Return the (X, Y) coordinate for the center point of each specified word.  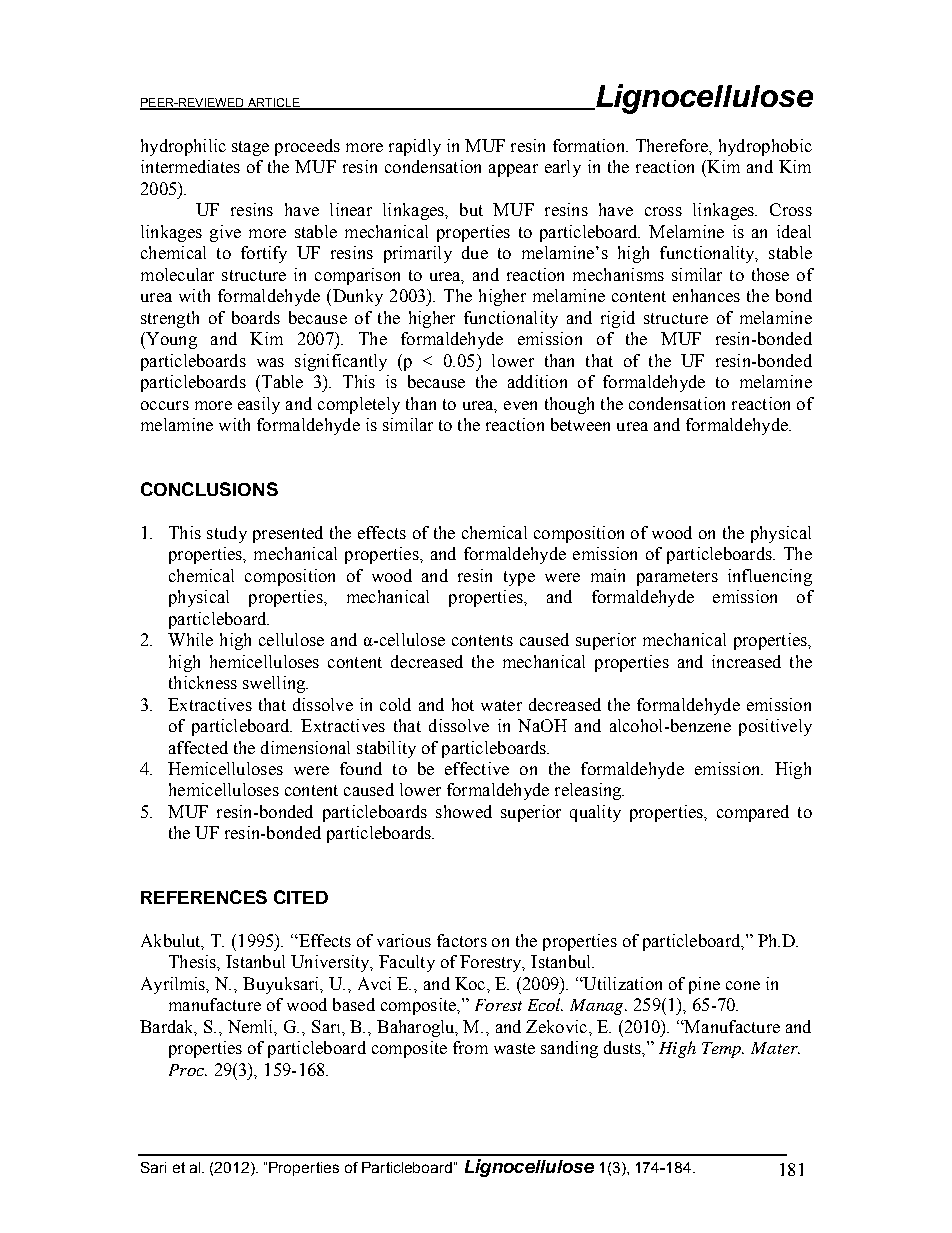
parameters (677, 578)
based (354, 1004)
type (519, 578)
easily (259, 405)
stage (250, 148)
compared (753, 813)
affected (198, 747)
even (520, 405)
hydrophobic (765, 147)
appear (513, 170)
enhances (706, 295)
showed (464, 811)
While (190, 639)
